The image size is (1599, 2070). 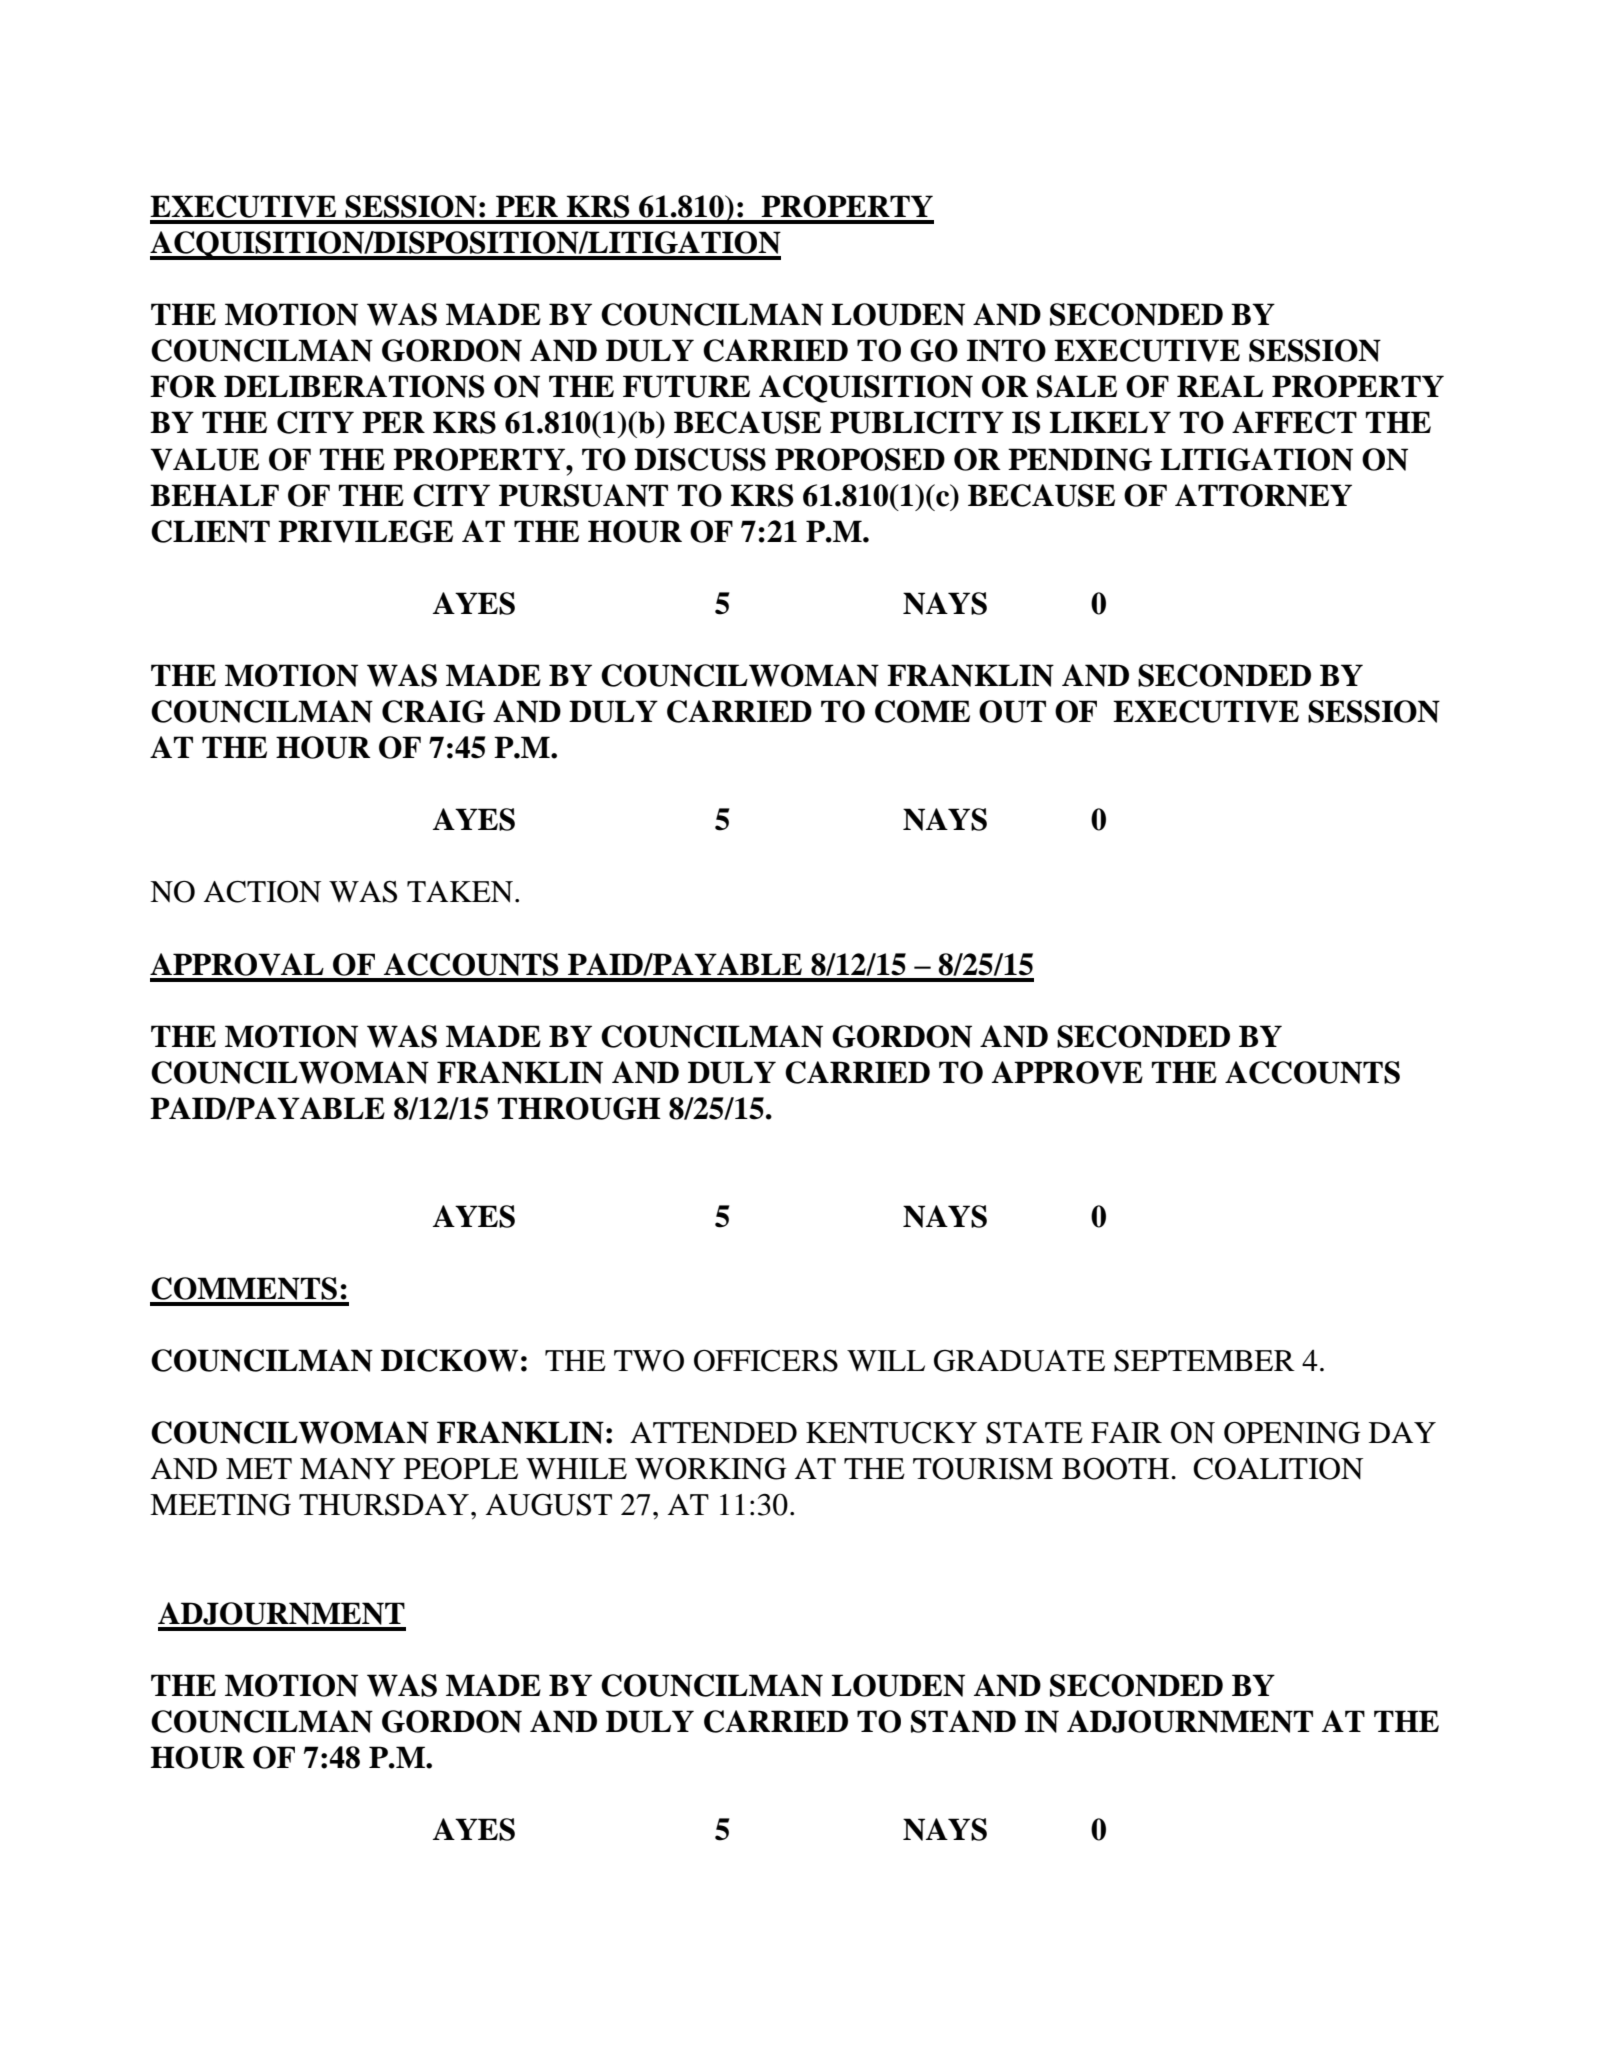 I want to click on APPROVE, so click(x=1067, y=1072).
